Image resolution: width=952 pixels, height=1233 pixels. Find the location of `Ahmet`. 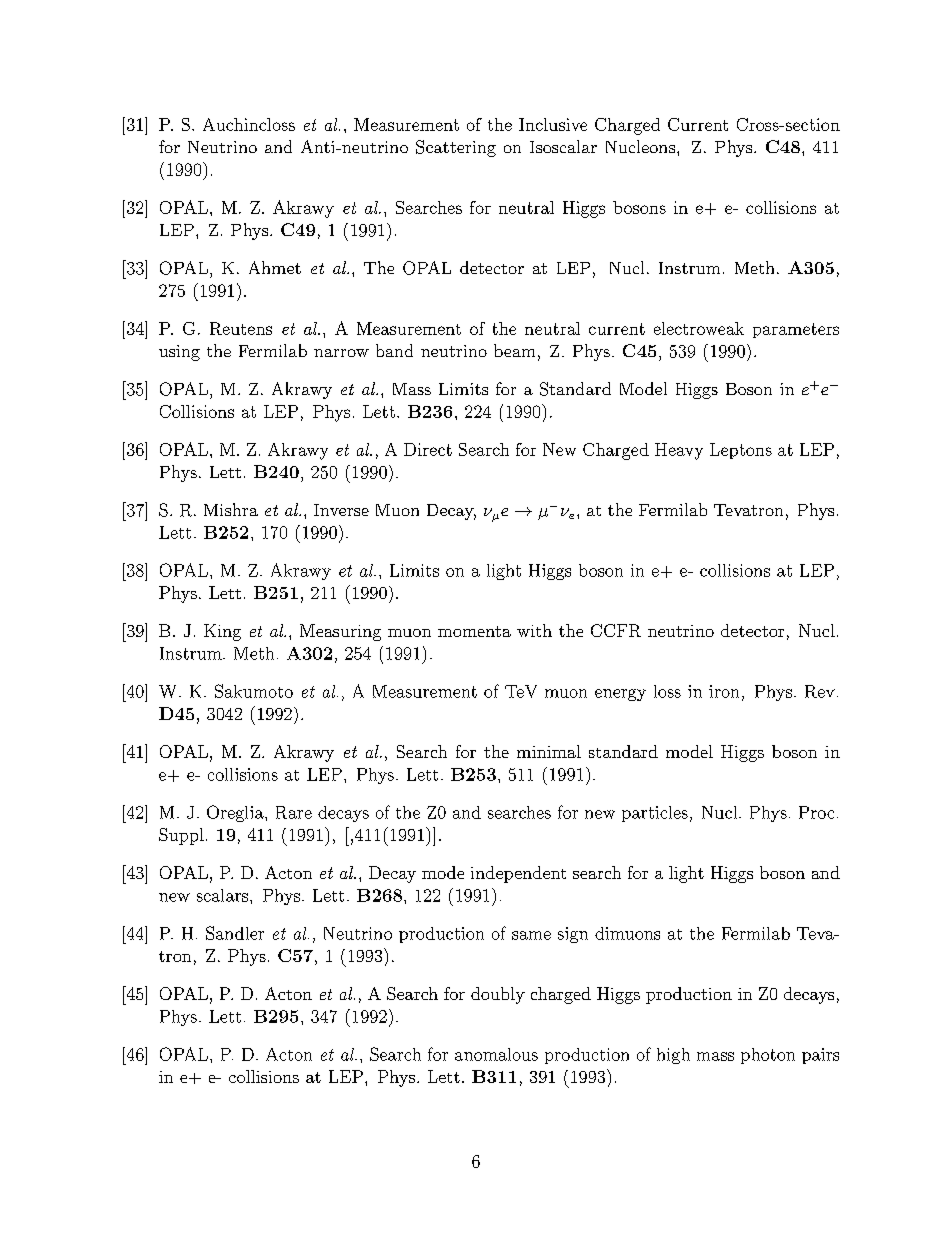

Ahmet is located at coordinates (275, 267).
